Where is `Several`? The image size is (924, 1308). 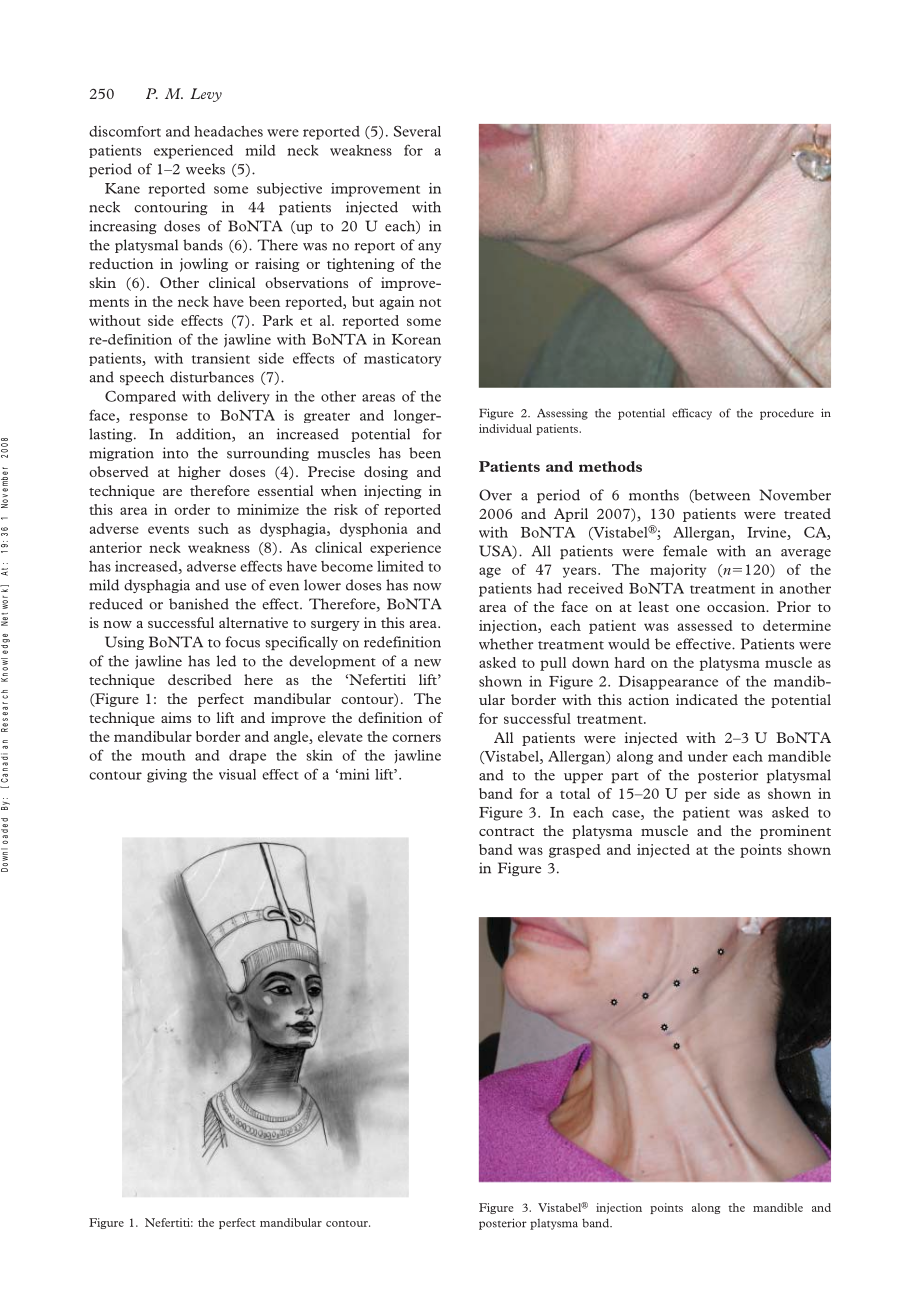
Several is located at coordinates (417, 131).
